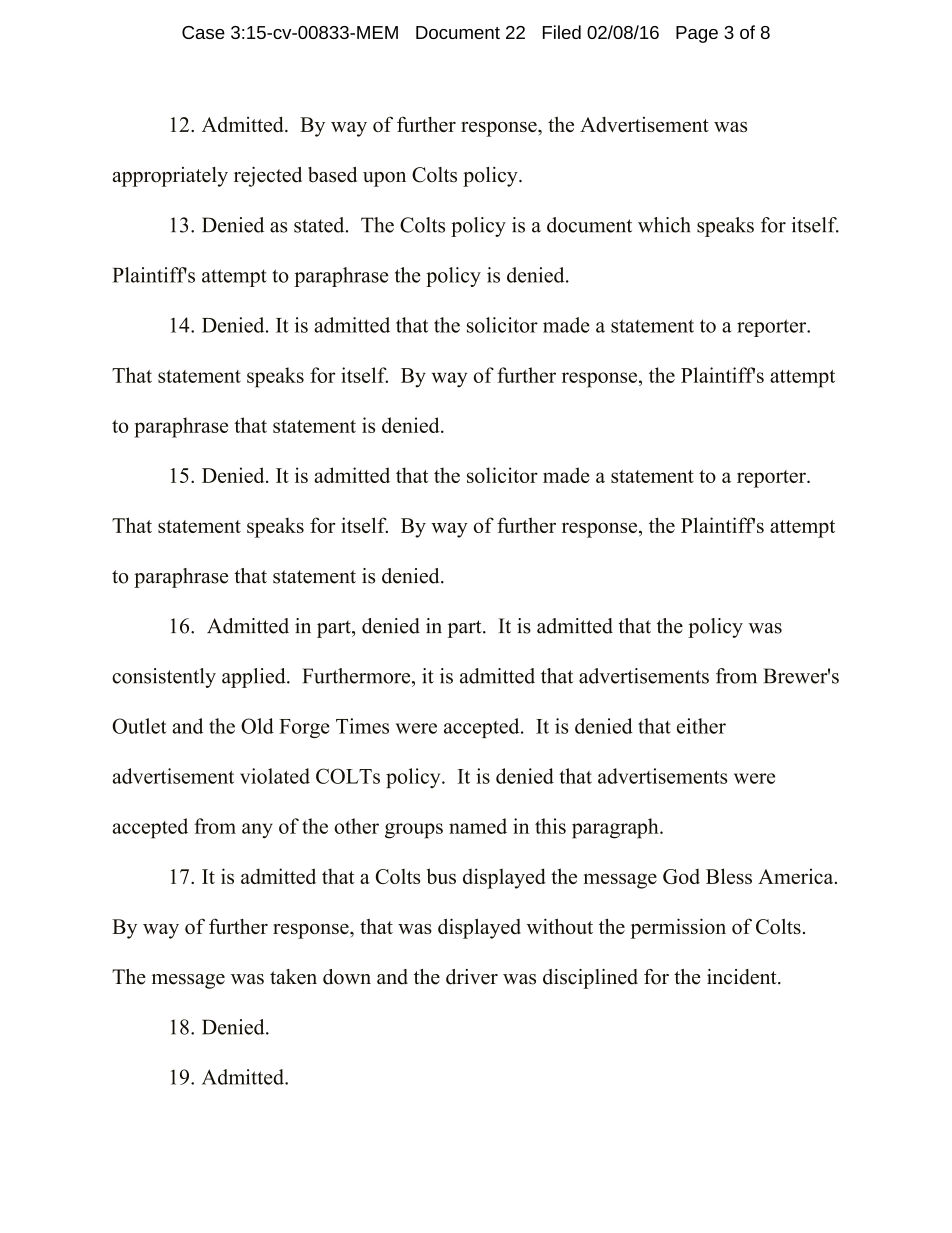 The height and width of the screenshot is (1233, 952). Describe the element at coordinates (203, 32) in the screenshot. I see `Case` at that location.
